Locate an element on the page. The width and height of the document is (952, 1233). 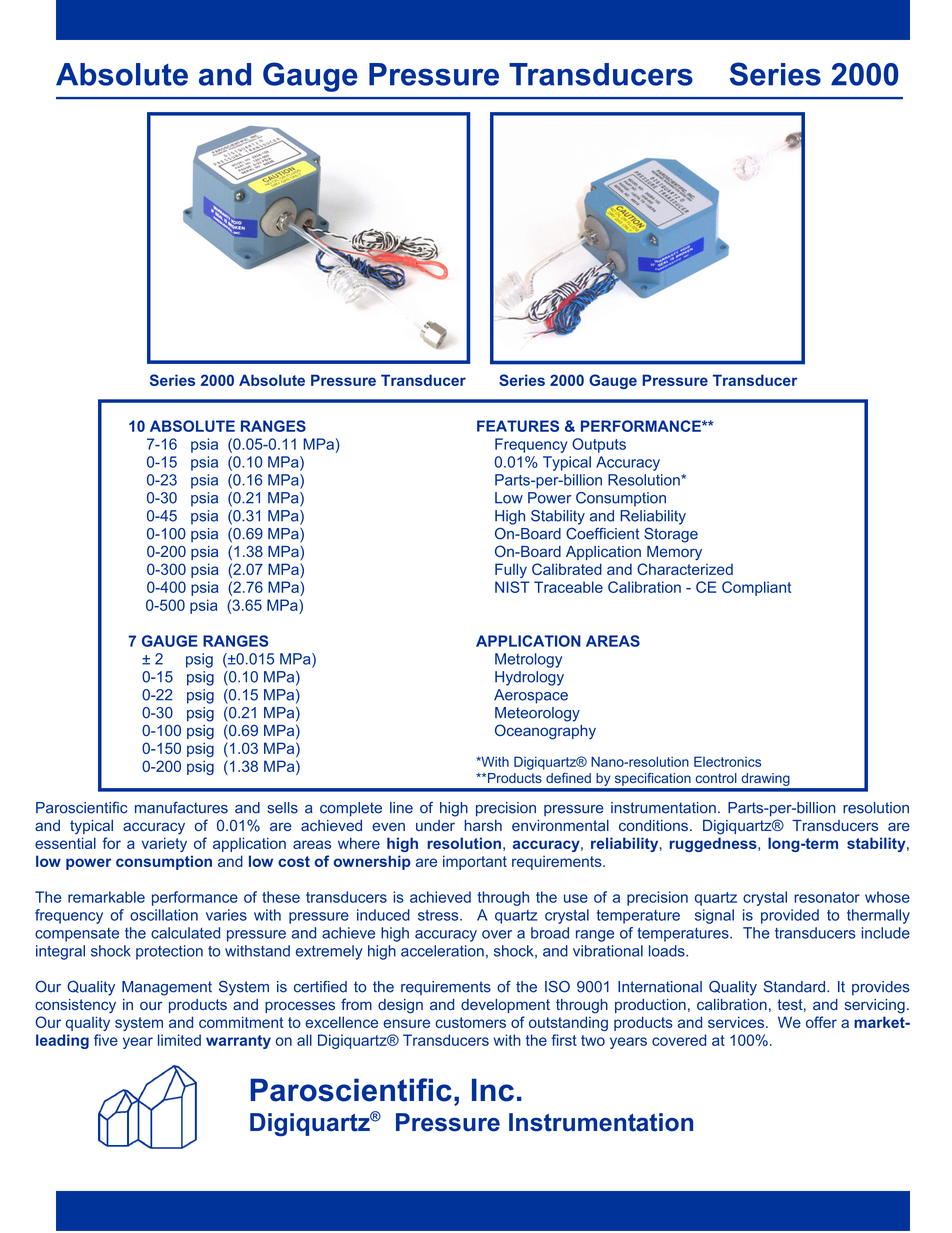
manufactures is located at coordinates (181, 807).
